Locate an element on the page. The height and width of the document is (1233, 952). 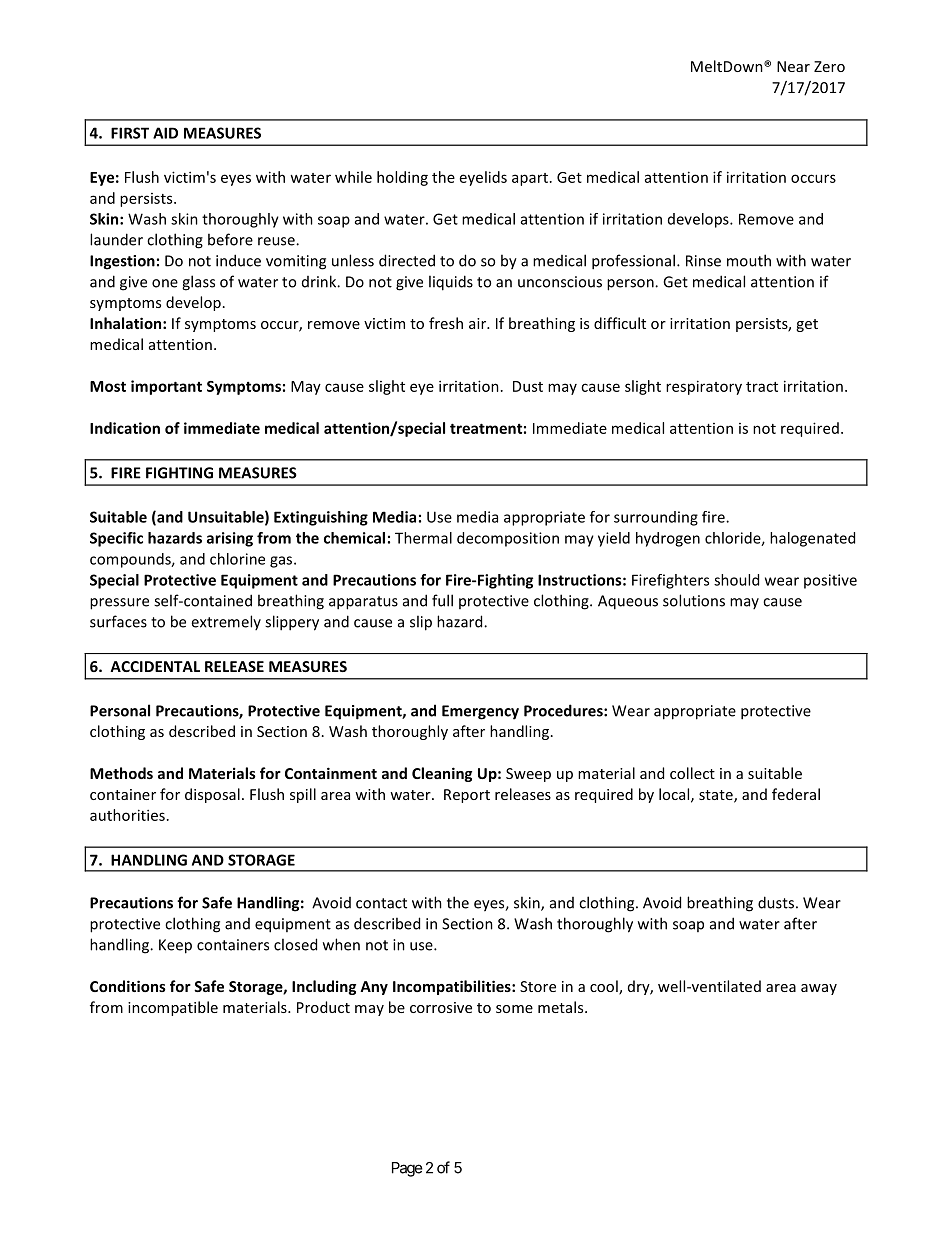
extremely is located at coordinates (226, 622).
